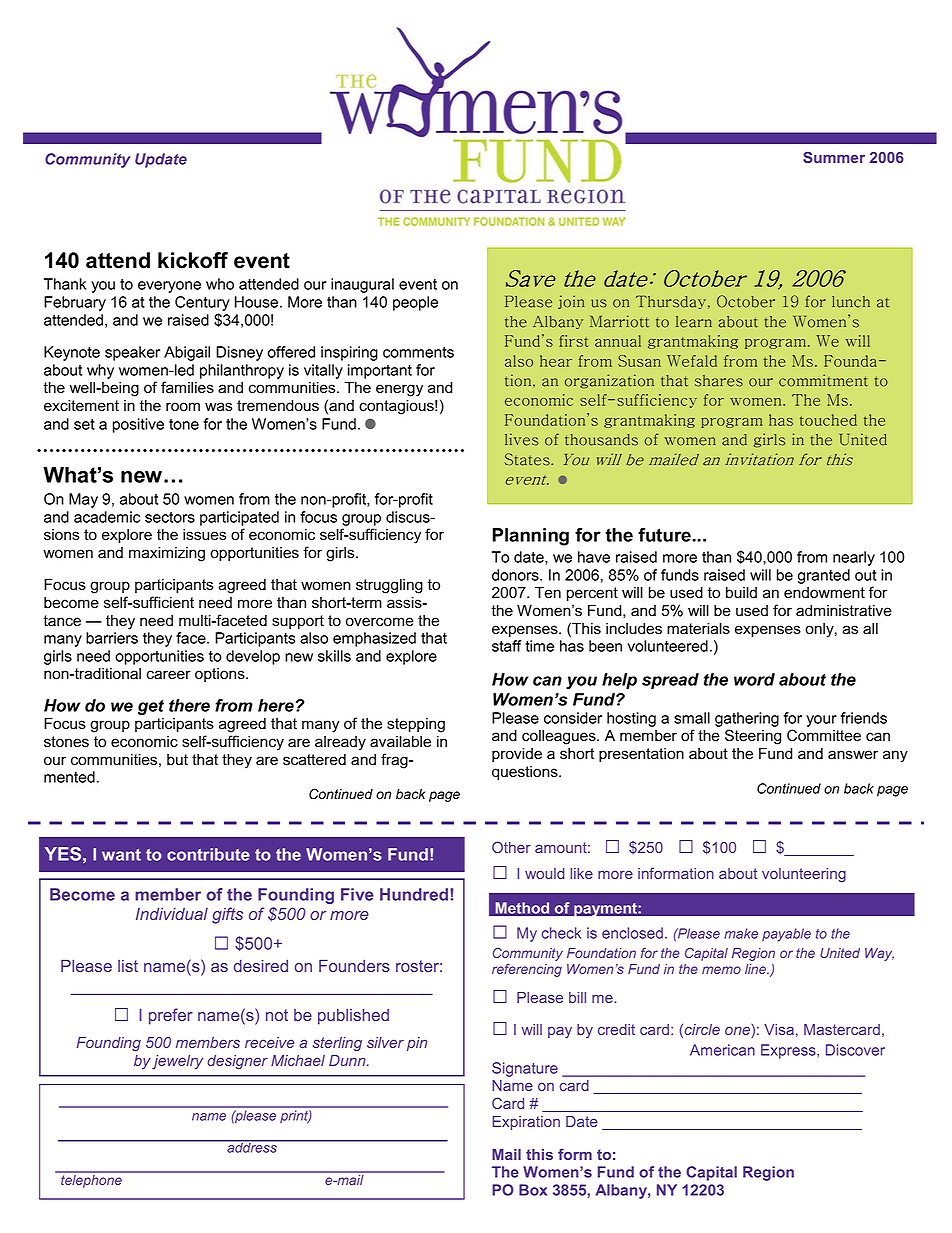  Describe the element at coordinates (522, 439) in the screenshot. I see `lives` at that location.
